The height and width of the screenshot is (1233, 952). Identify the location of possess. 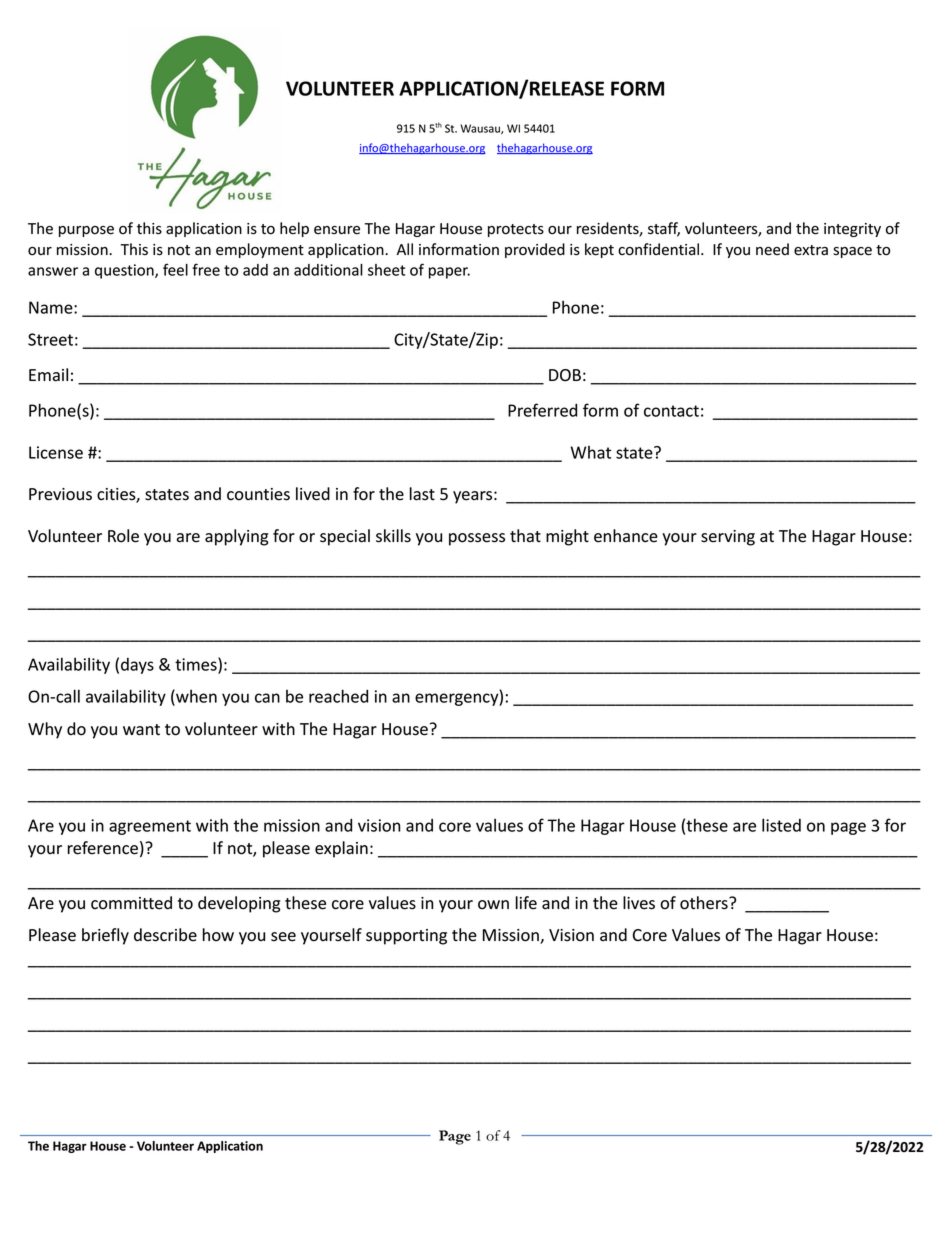
(477, 539).
